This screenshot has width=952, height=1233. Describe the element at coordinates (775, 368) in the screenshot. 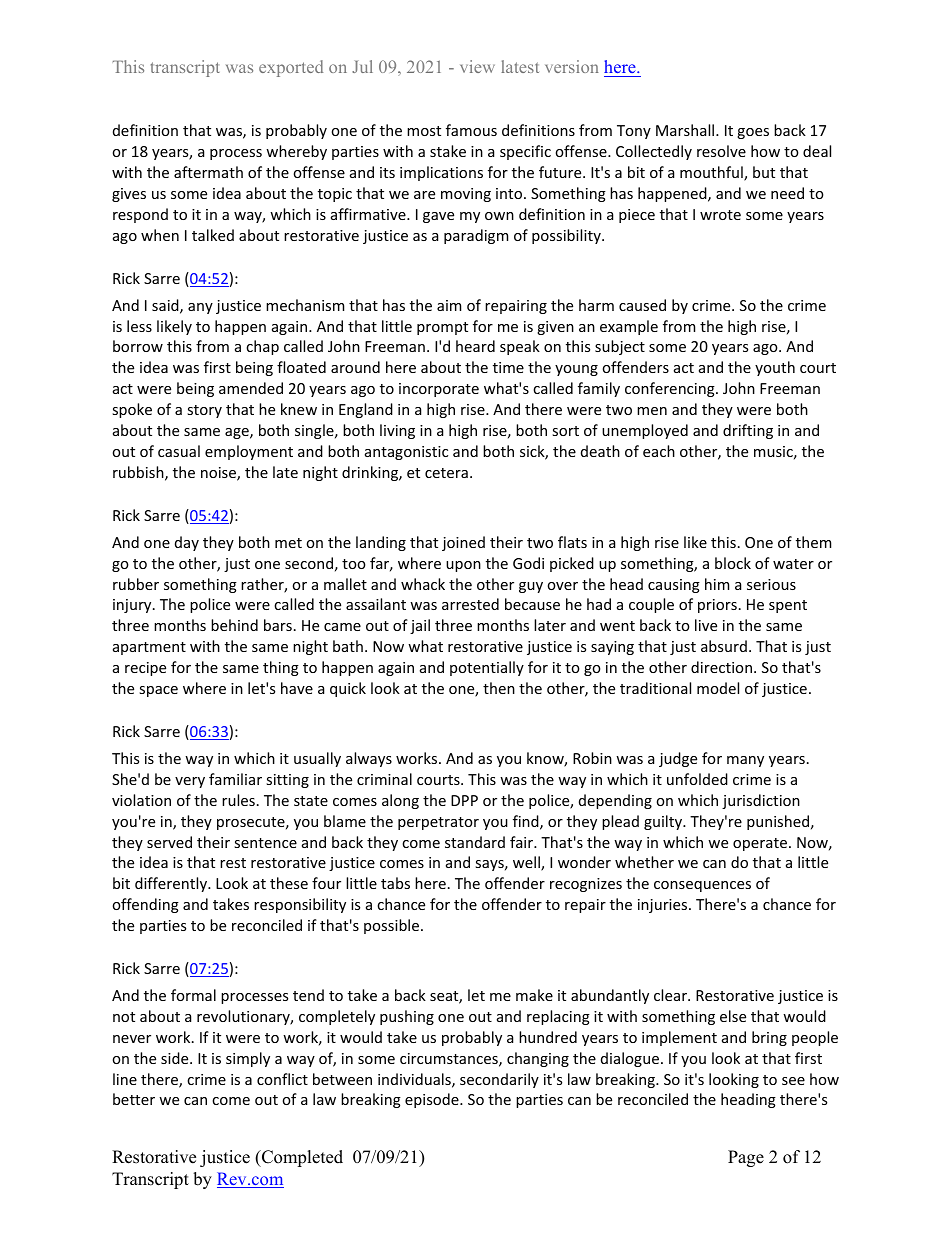

I see `youth` at that location.
